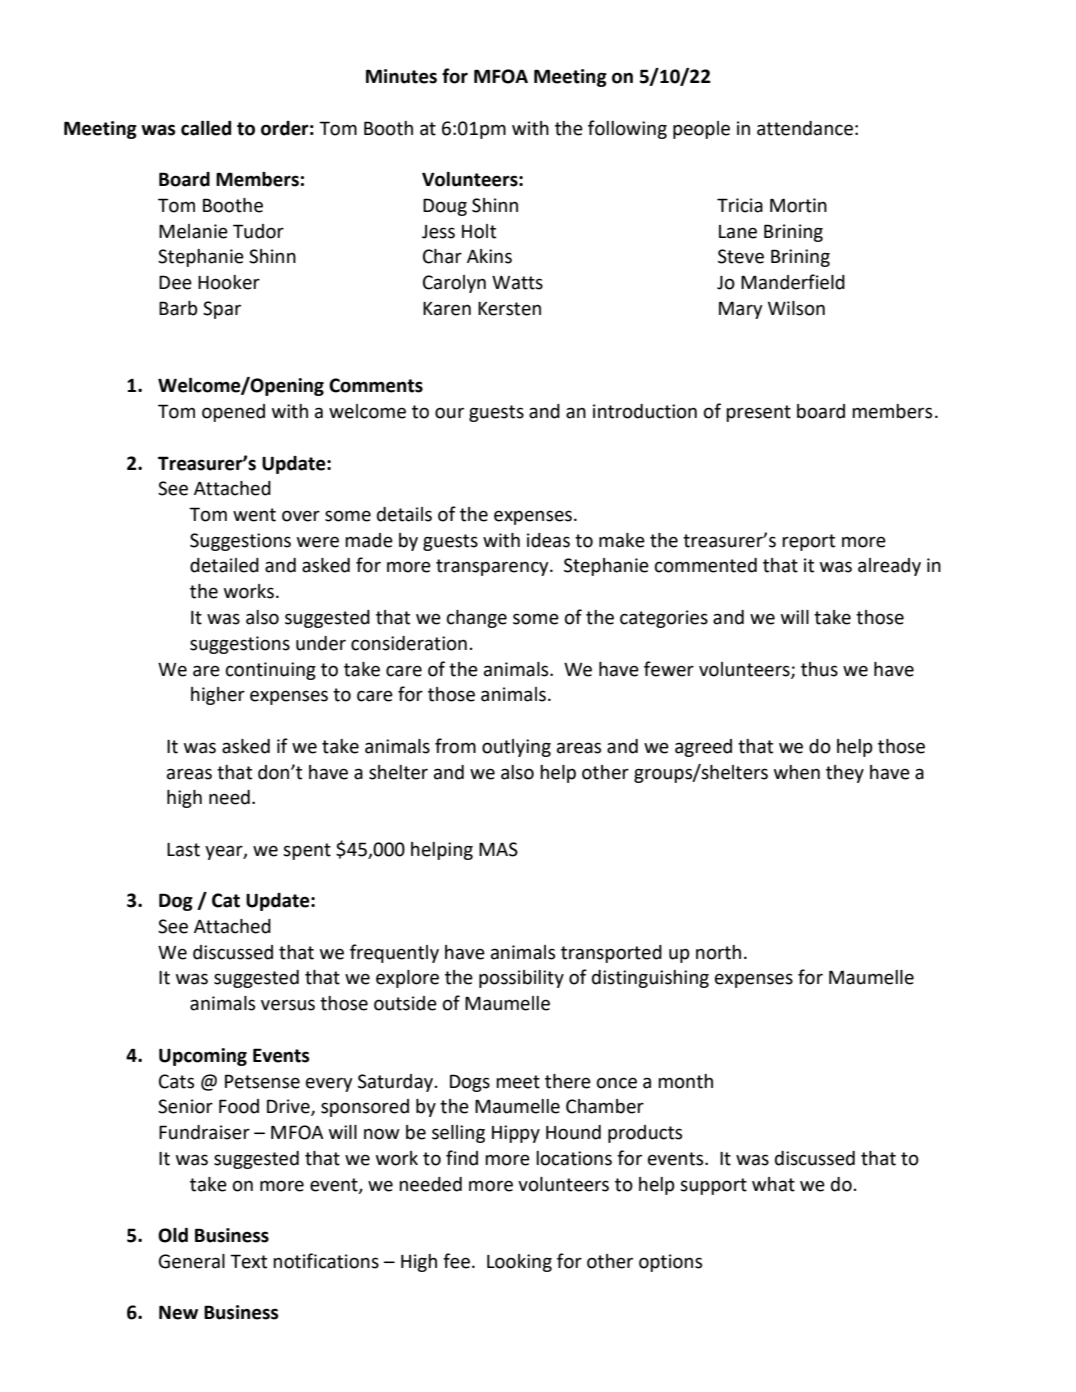 The height and width of the page is (1392, 1076). I want to click on called, so click(206, 128).
